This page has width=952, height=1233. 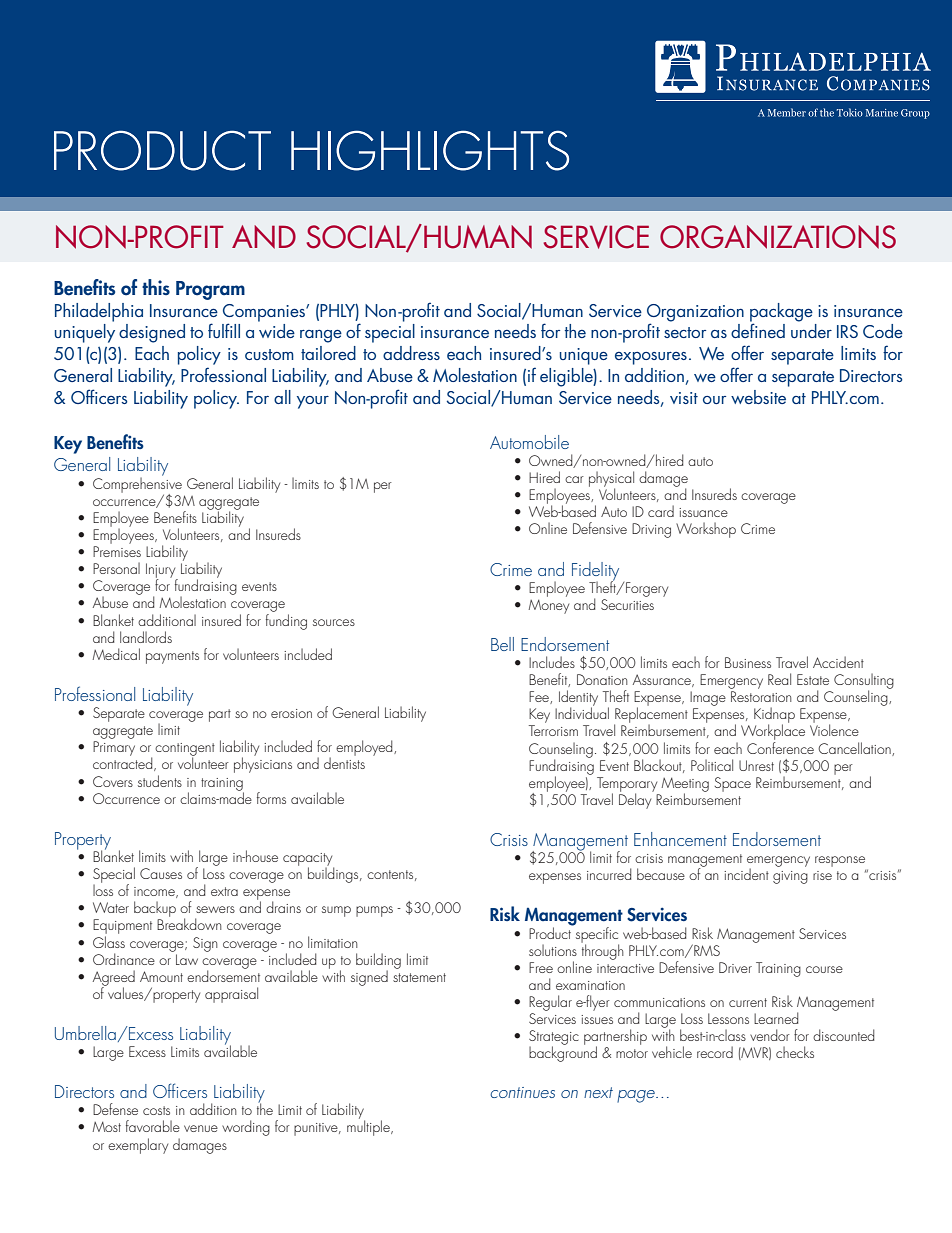 I want to click on Space, so click(x=733, y=784).
